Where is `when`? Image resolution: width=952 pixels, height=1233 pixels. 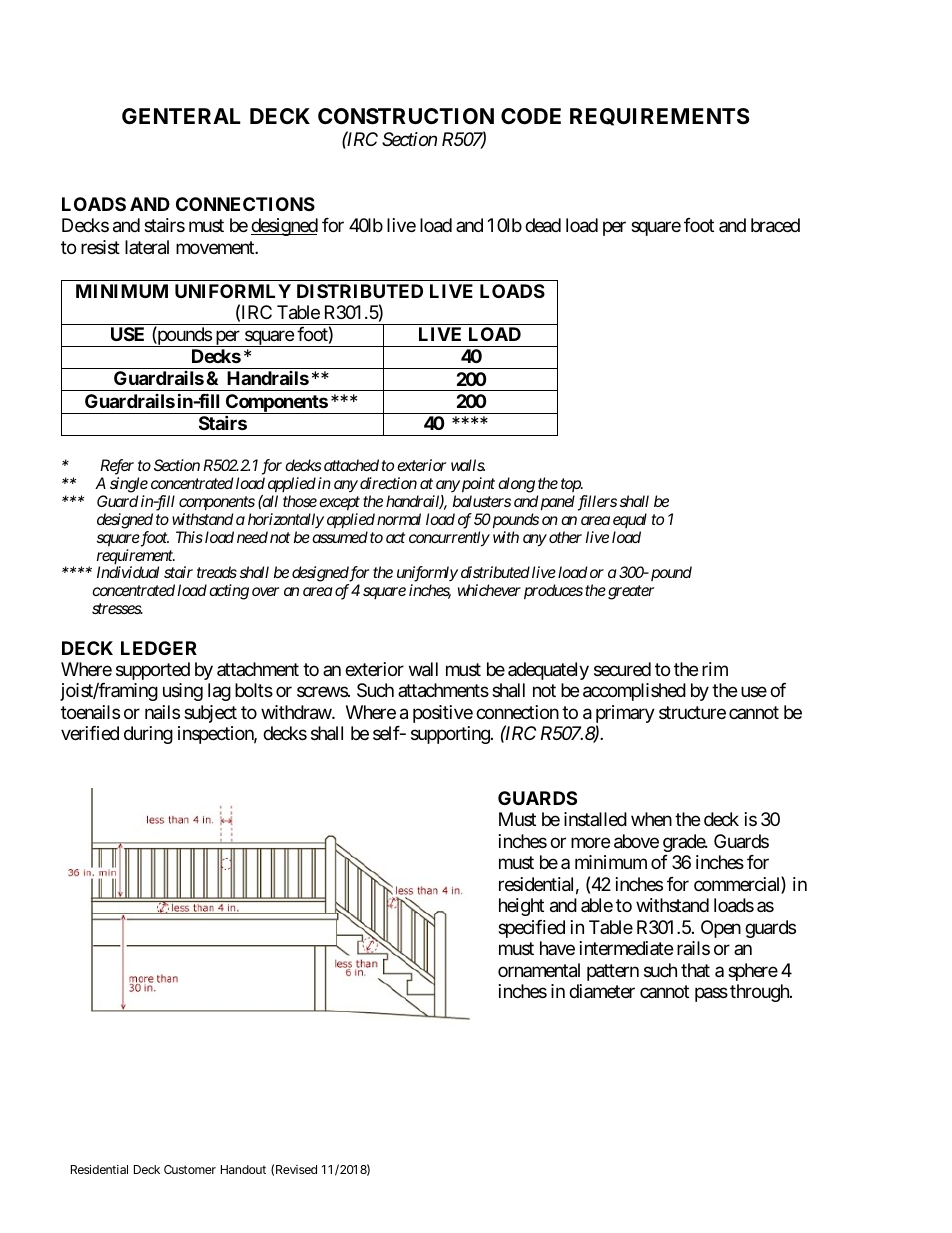 when is located at coordinates (651, 819).
